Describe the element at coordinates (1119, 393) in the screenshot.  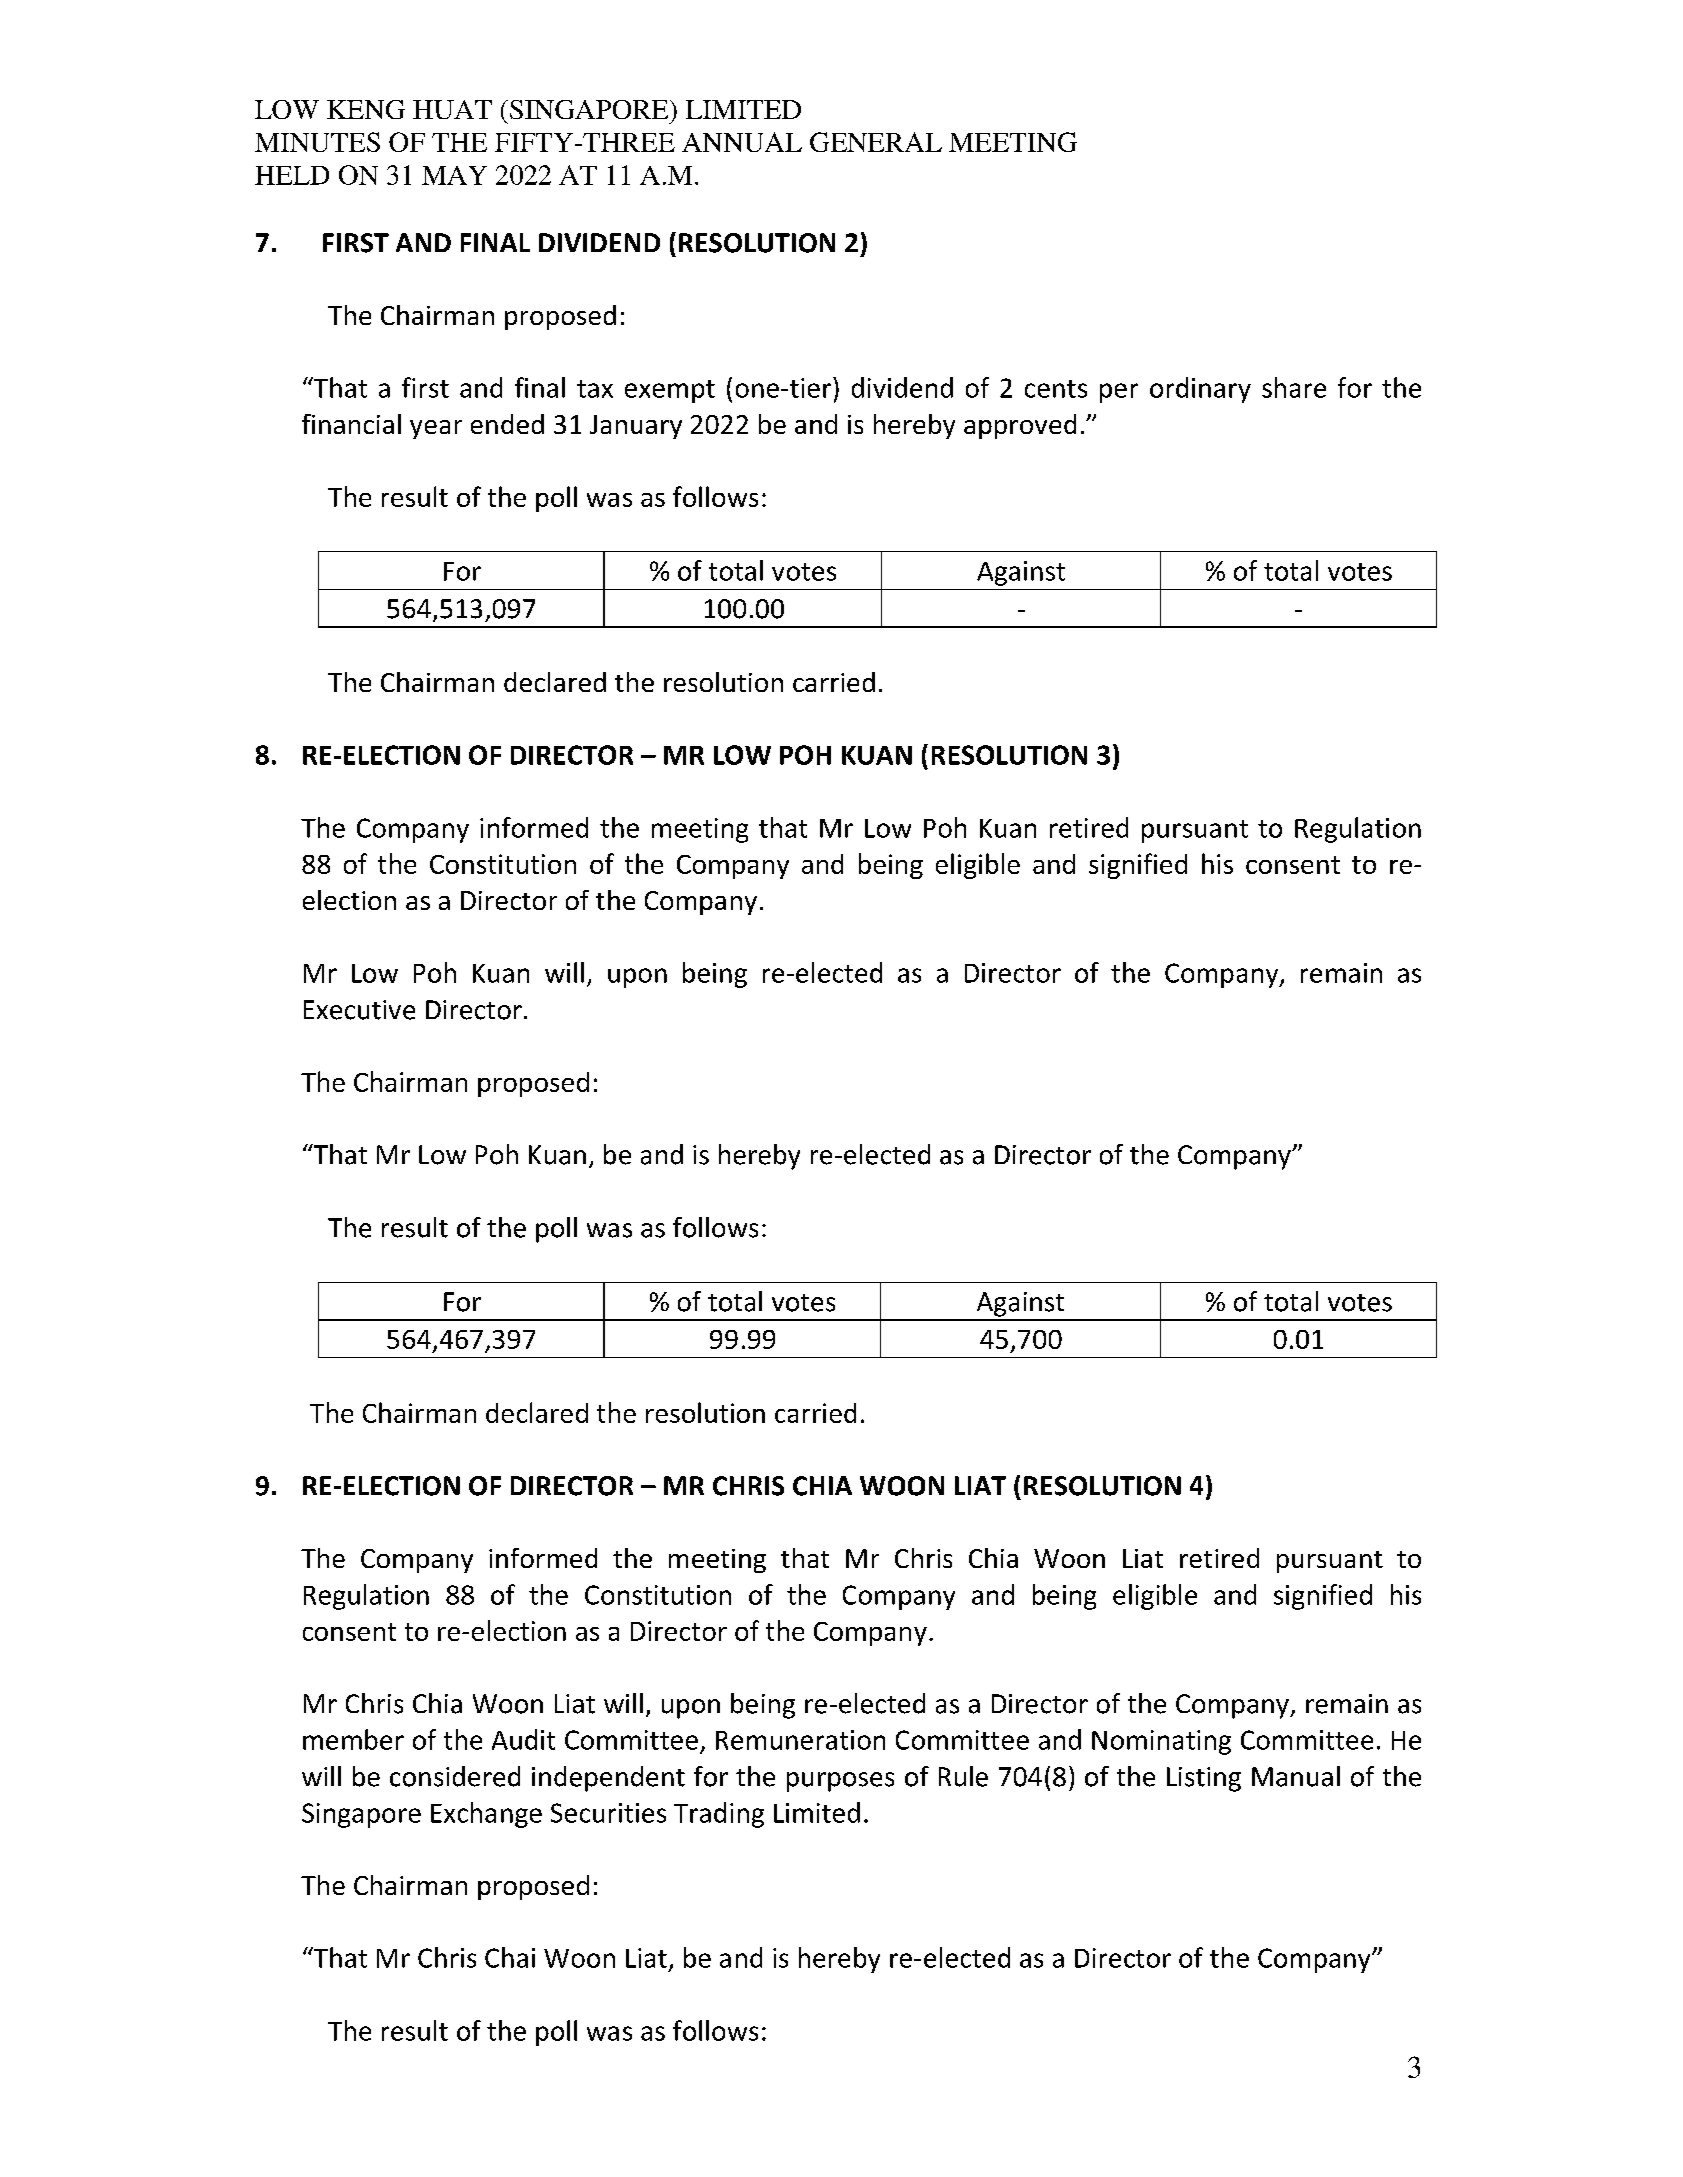
I see `per` at that location.
